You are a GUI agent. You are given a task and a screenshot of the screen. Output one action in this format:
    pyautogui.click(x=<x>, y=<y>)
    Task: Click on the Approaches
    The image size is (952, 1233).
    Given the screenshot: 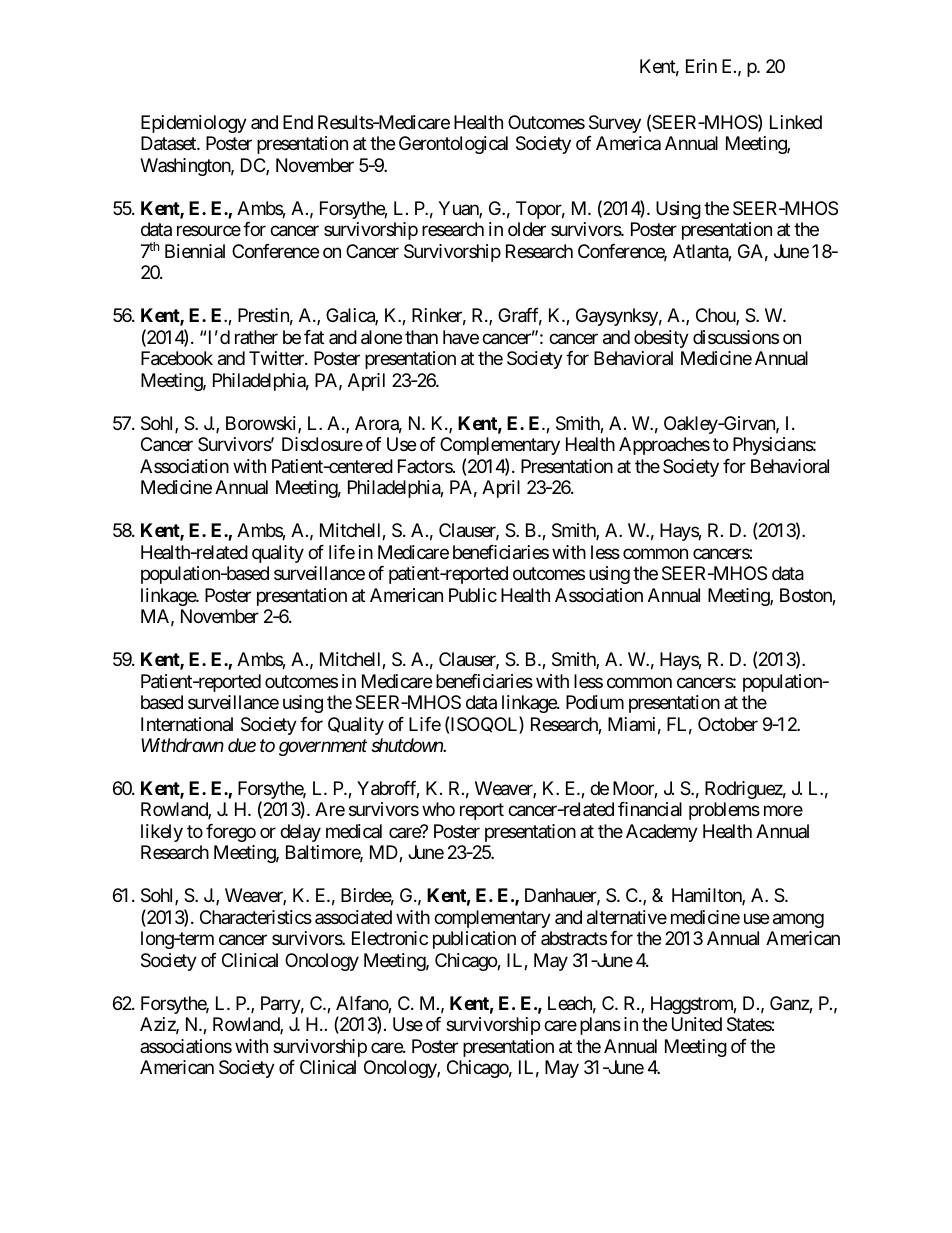 What is the action you would take?
    pyautogui.click(x=664, y=446)
